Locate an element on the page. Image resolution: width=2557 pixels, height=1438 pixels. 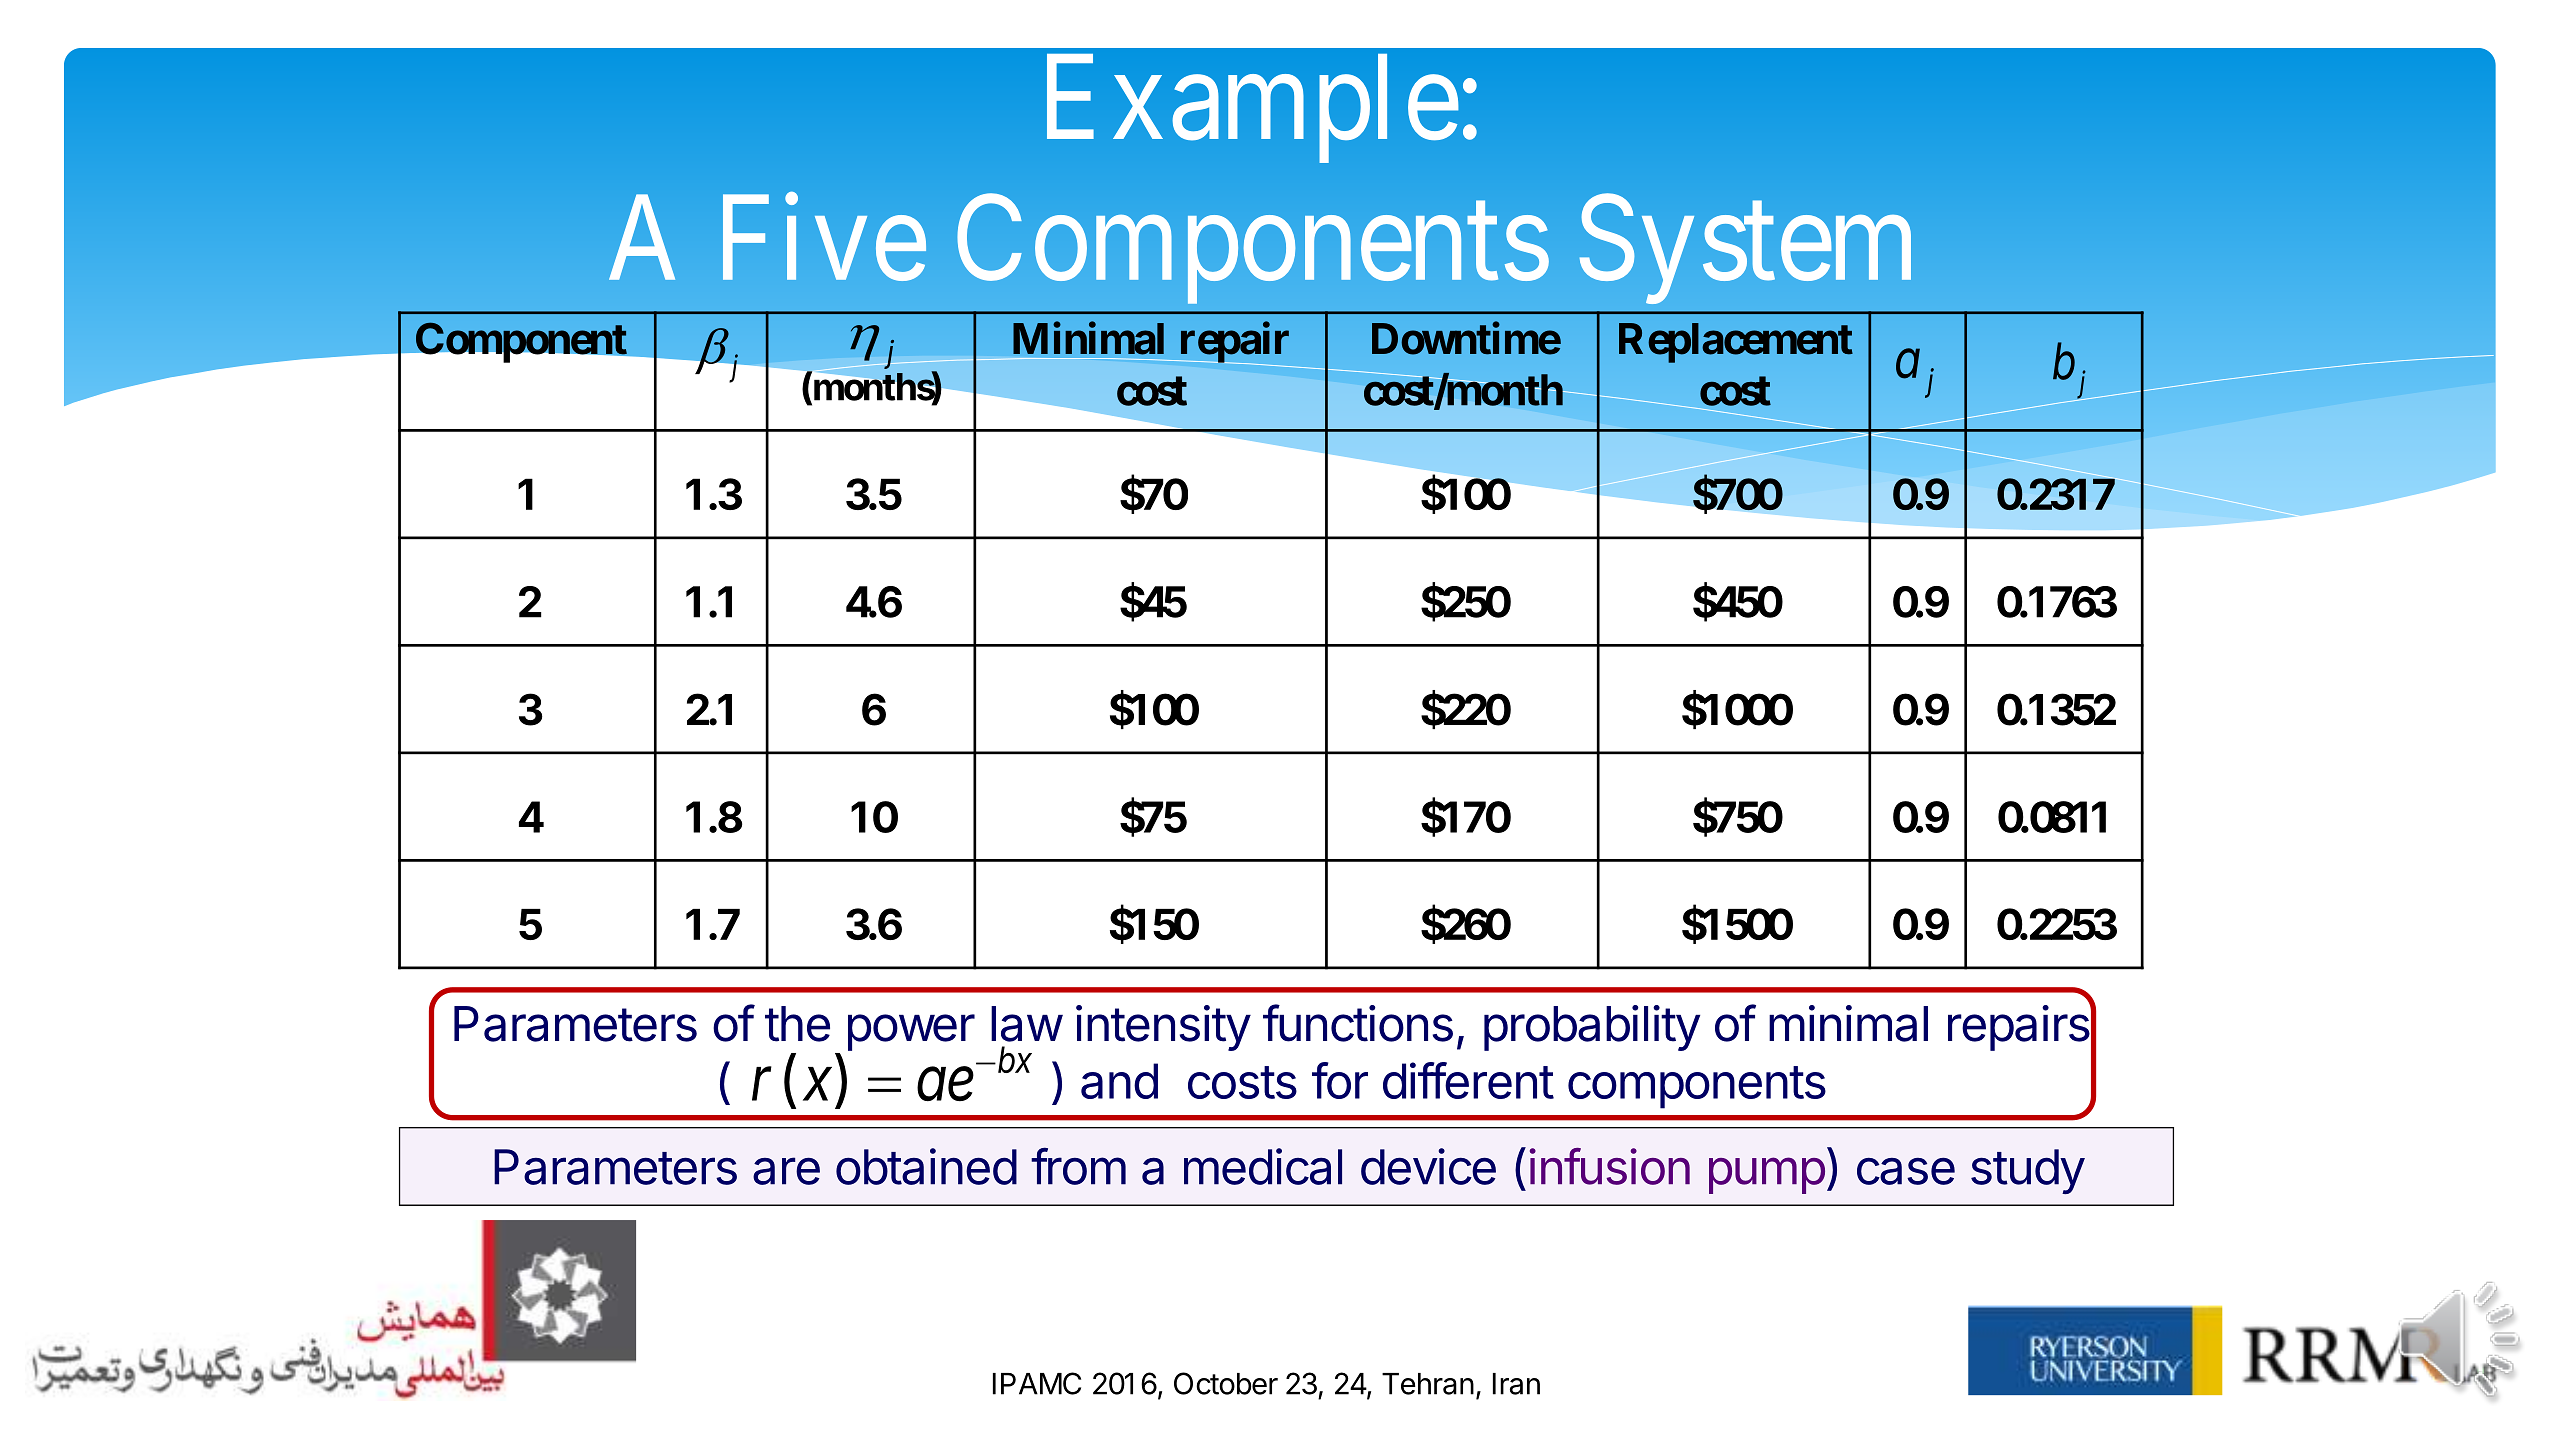
power is located at coordinates (911, 1032).
